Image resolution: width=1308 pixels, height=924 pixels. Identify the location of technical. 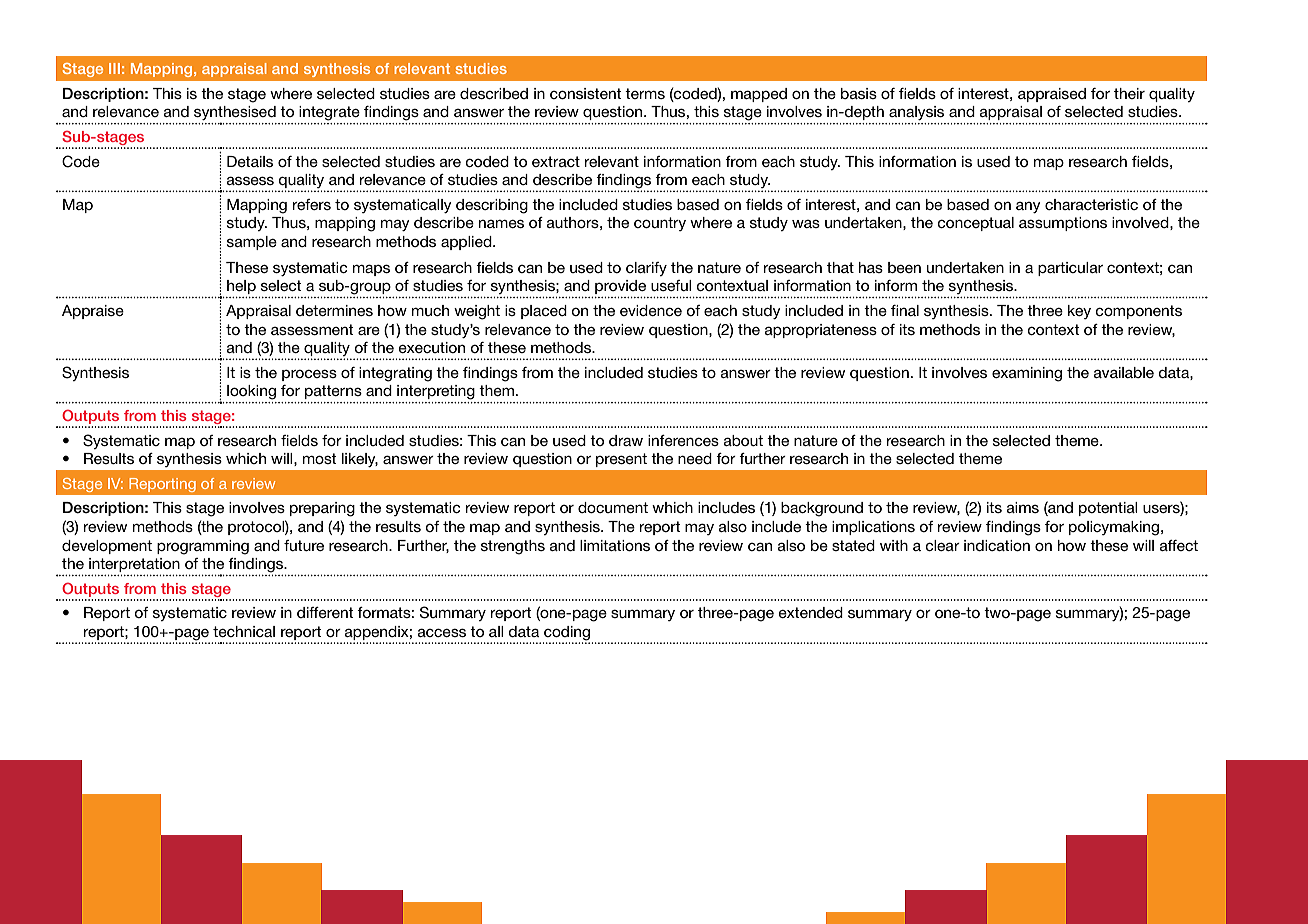
(244, 631).
